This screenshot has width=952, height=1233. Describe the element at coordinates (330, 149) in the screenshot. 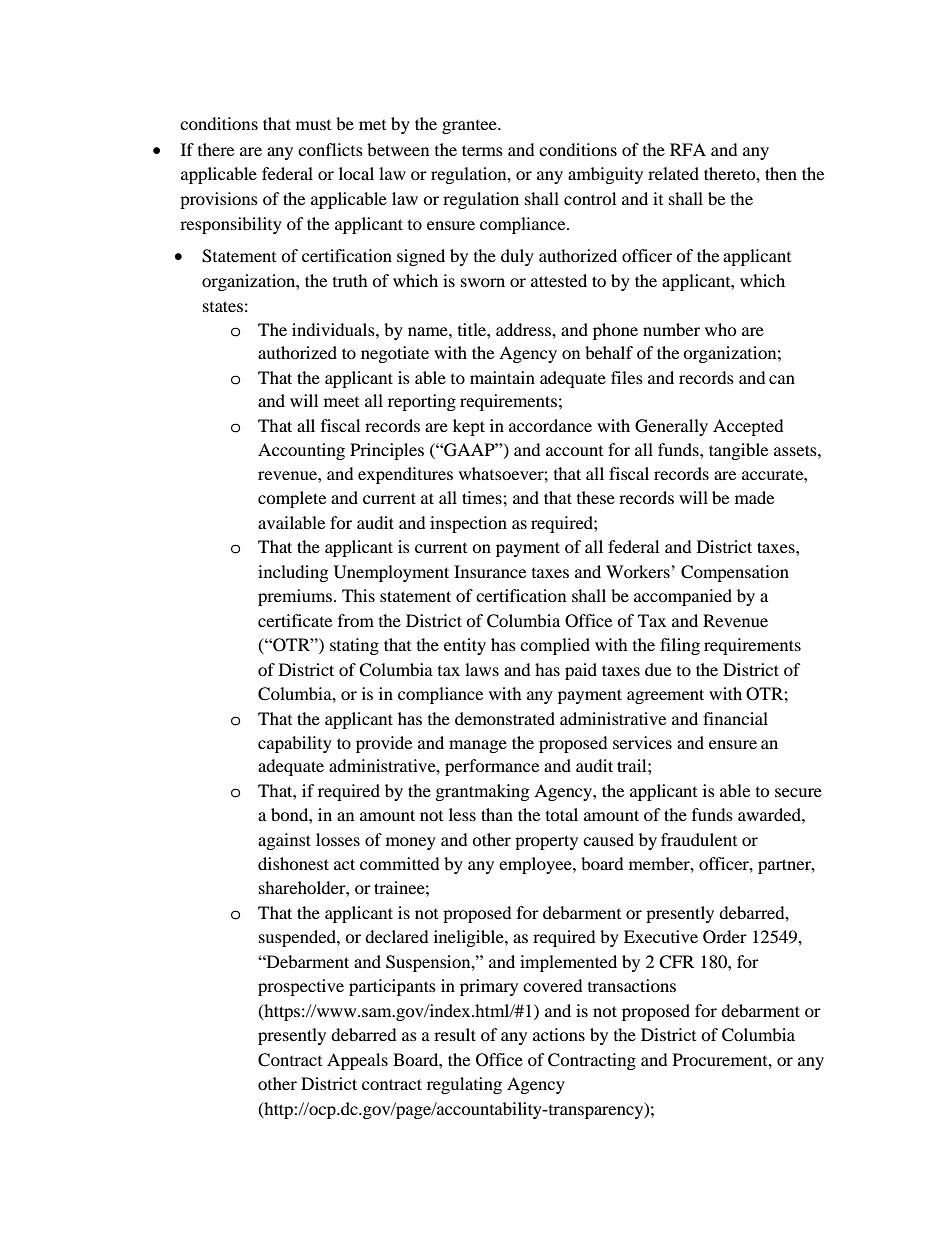

I see `conflicts` at that location.
